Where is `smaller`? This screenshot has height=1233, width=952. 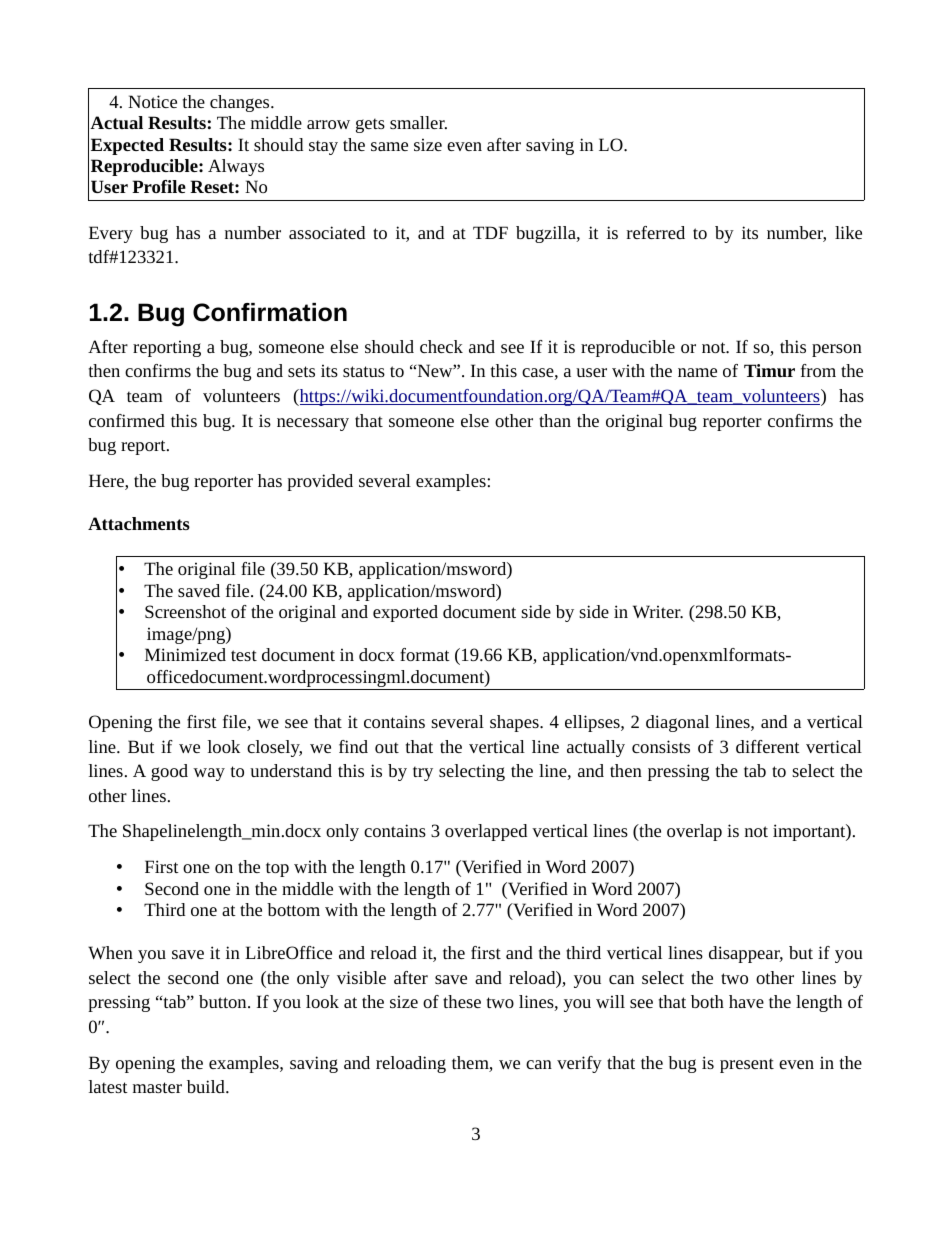
smaller is located at coordinates (418, 122).
